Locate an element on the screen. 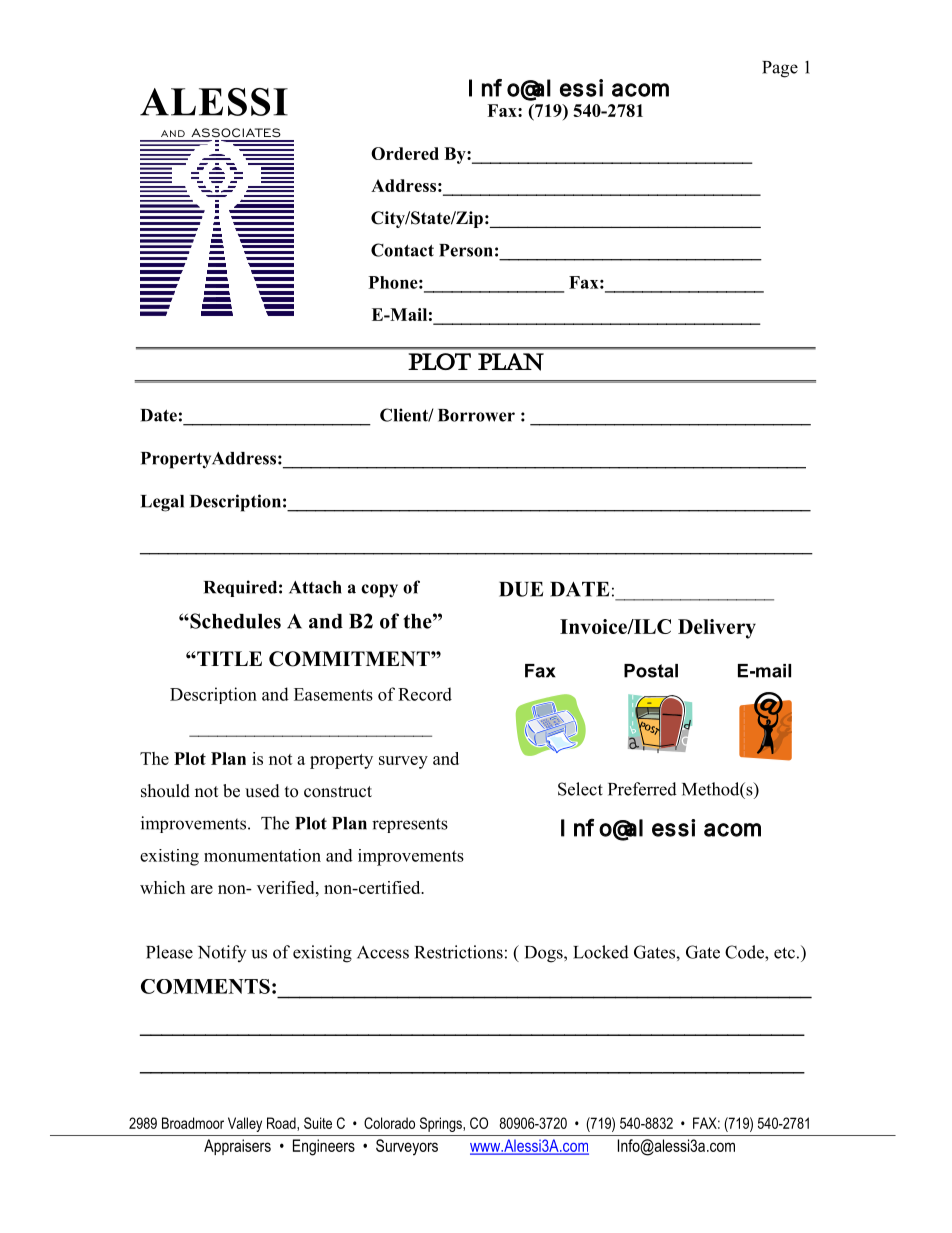 The image size is (952, 1233). Page is located at coordinates (780, 69).
